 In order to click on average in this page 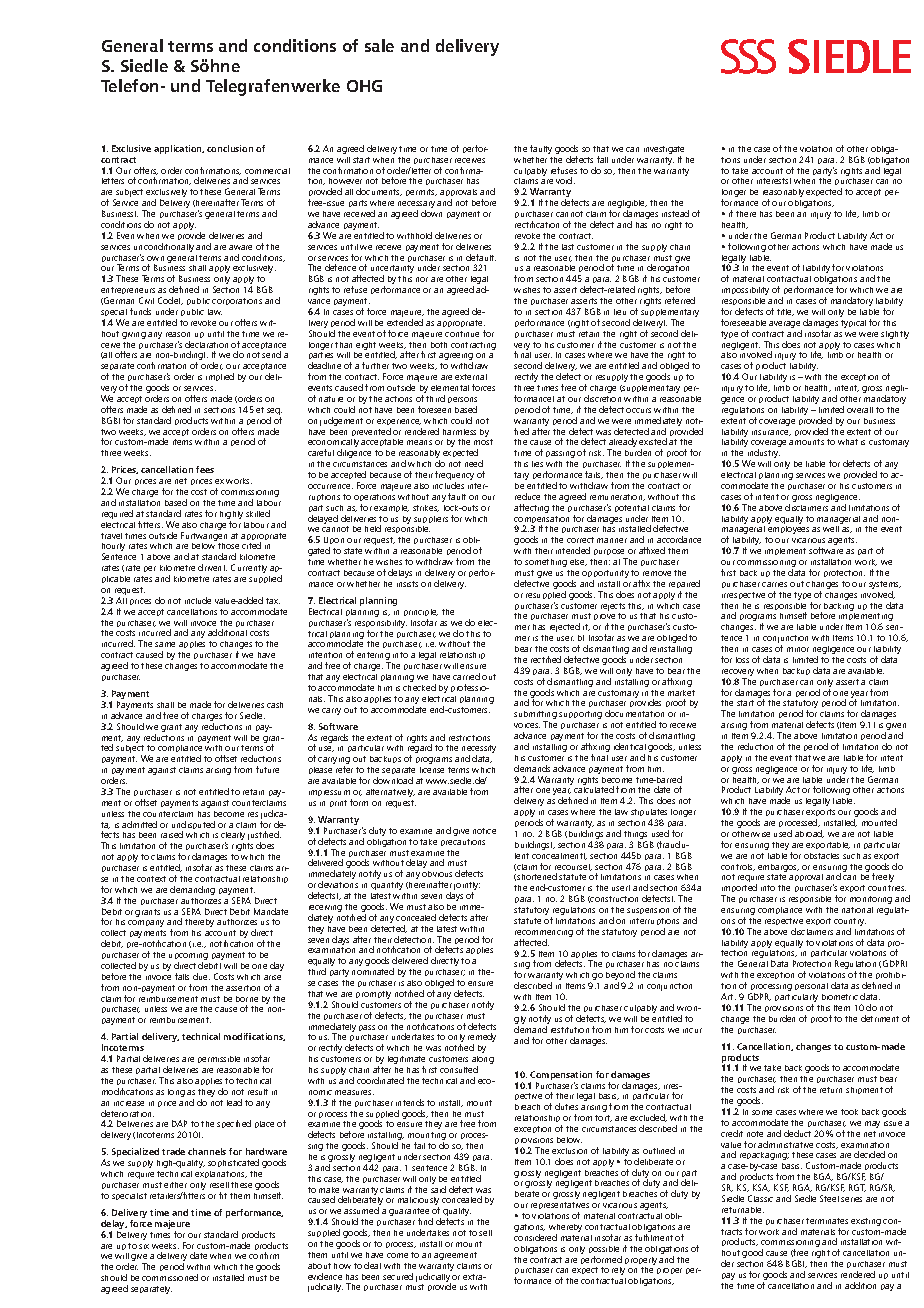, I will do `click(785, 326)`.
